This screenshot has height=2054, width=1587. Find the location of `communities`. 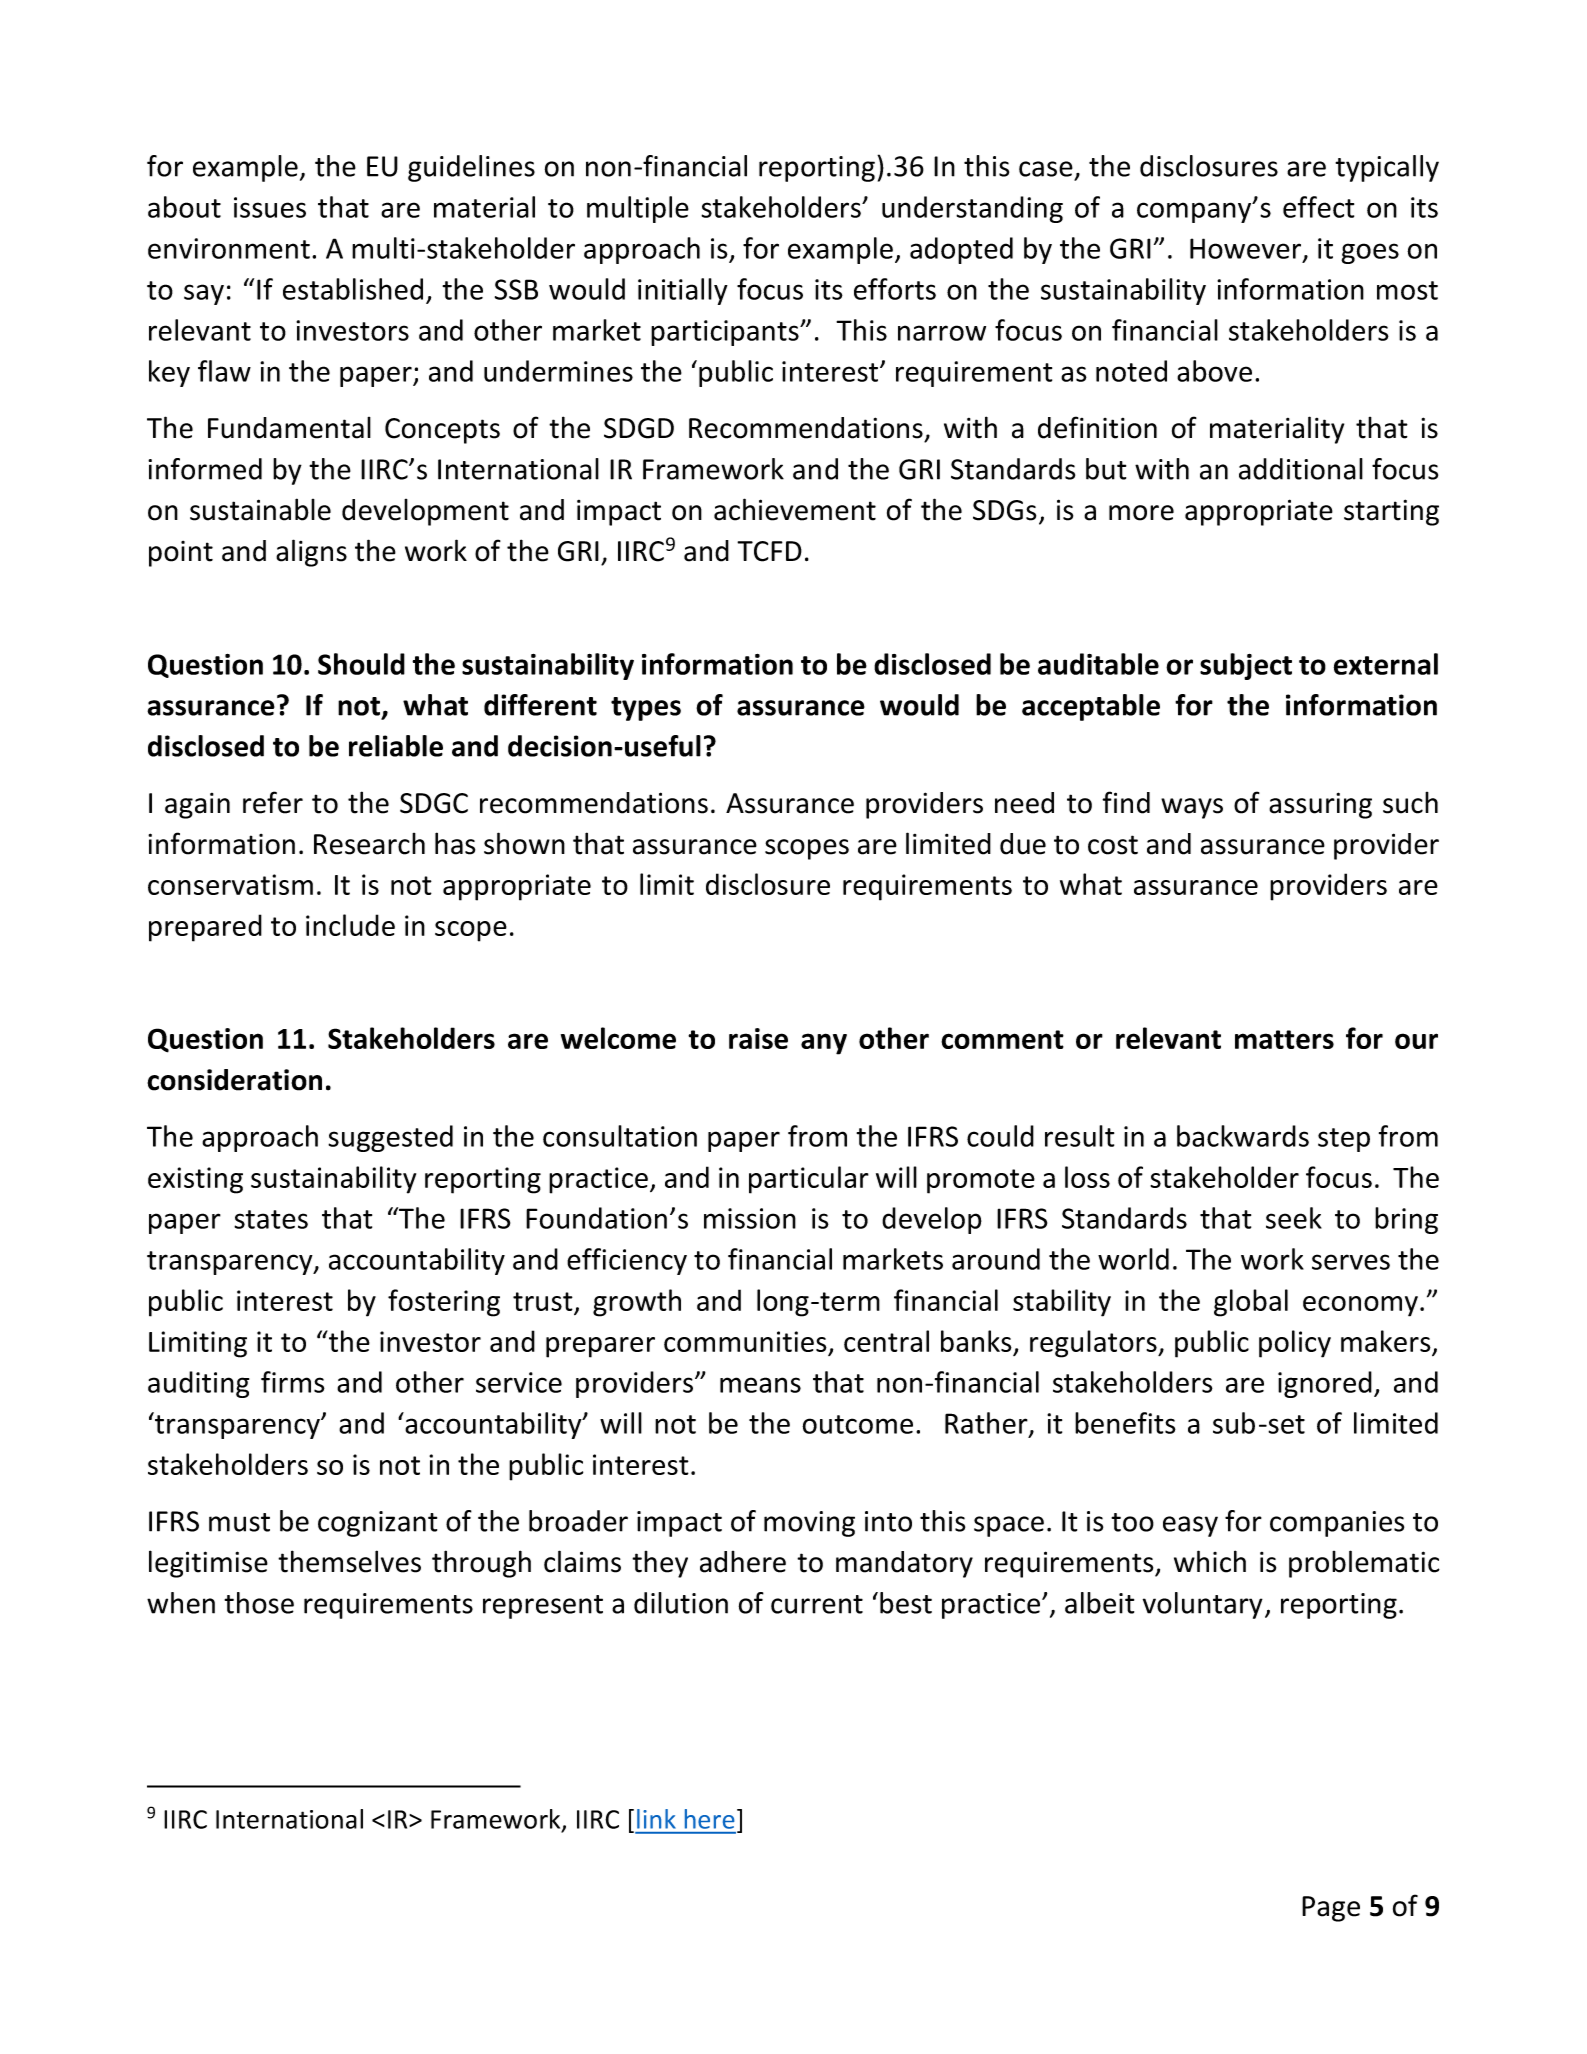

communities is located at coordinates (746, 1343).
